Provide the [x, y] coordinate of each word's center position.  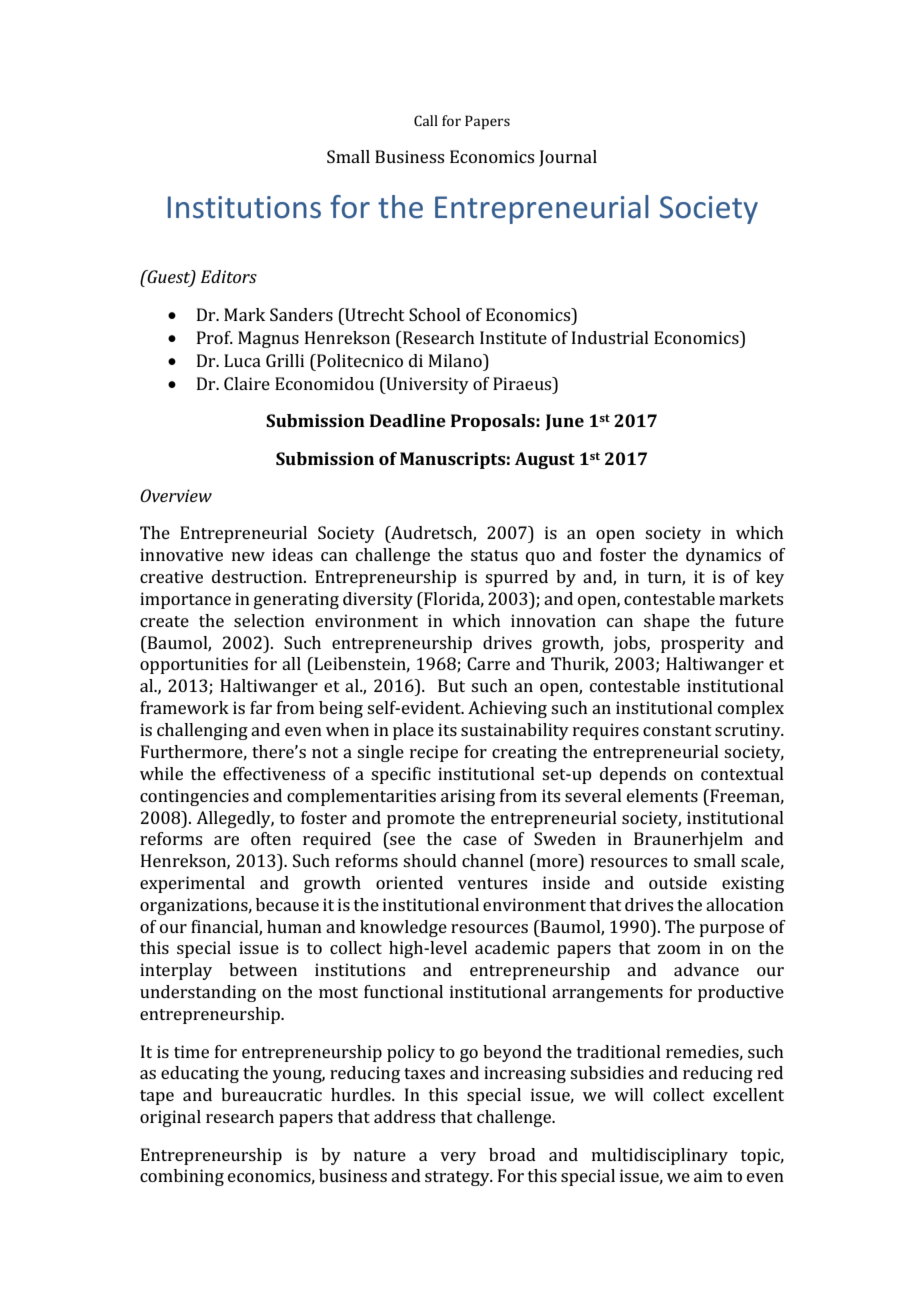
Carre [488, 663]
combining [182, 1177]
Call [426, 120]
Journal [568, 158]
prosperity [703, 644]
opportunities [194, 665]
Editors [229, 276]
